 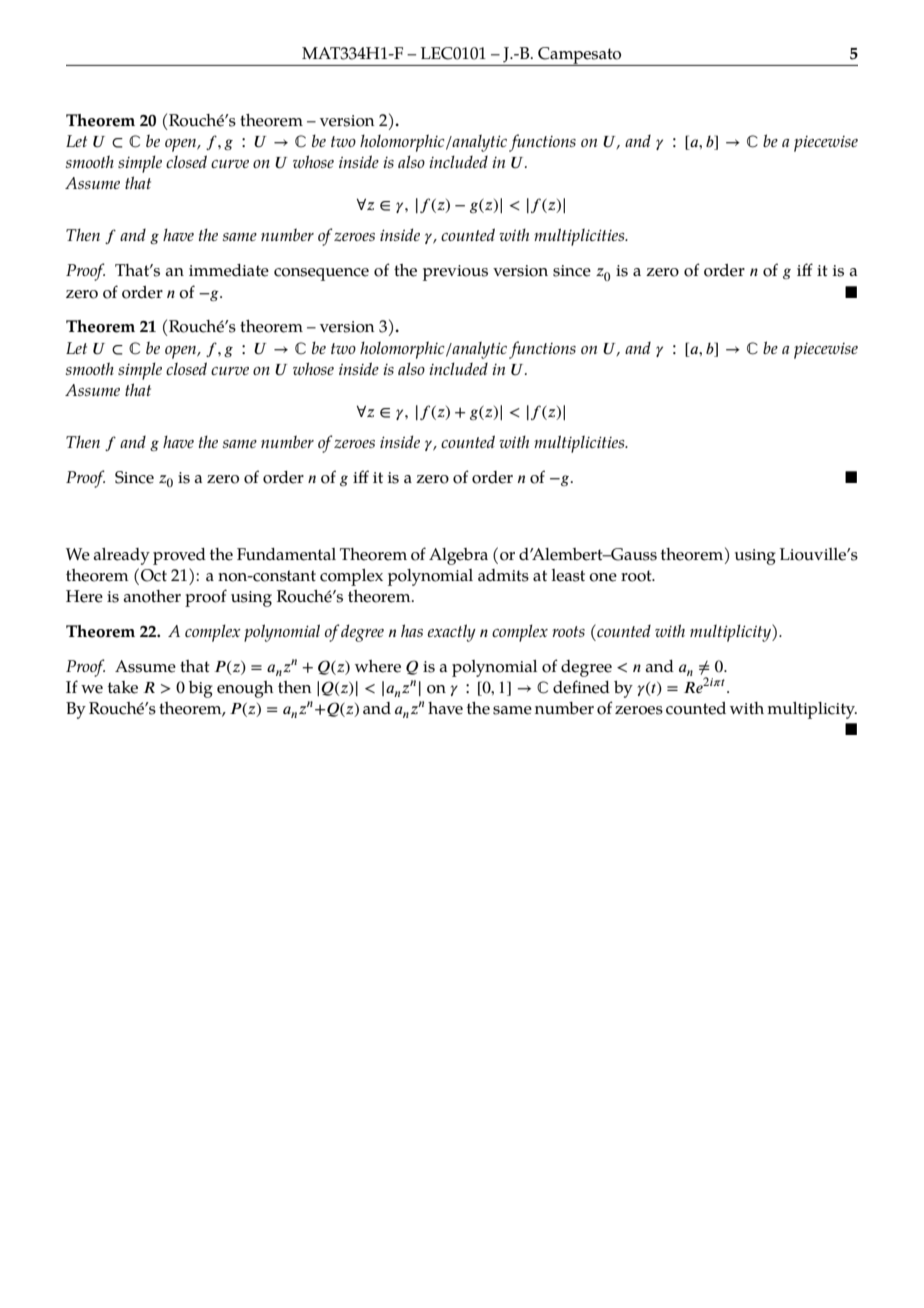 I want to click on big, so click(x=201, y=689).
